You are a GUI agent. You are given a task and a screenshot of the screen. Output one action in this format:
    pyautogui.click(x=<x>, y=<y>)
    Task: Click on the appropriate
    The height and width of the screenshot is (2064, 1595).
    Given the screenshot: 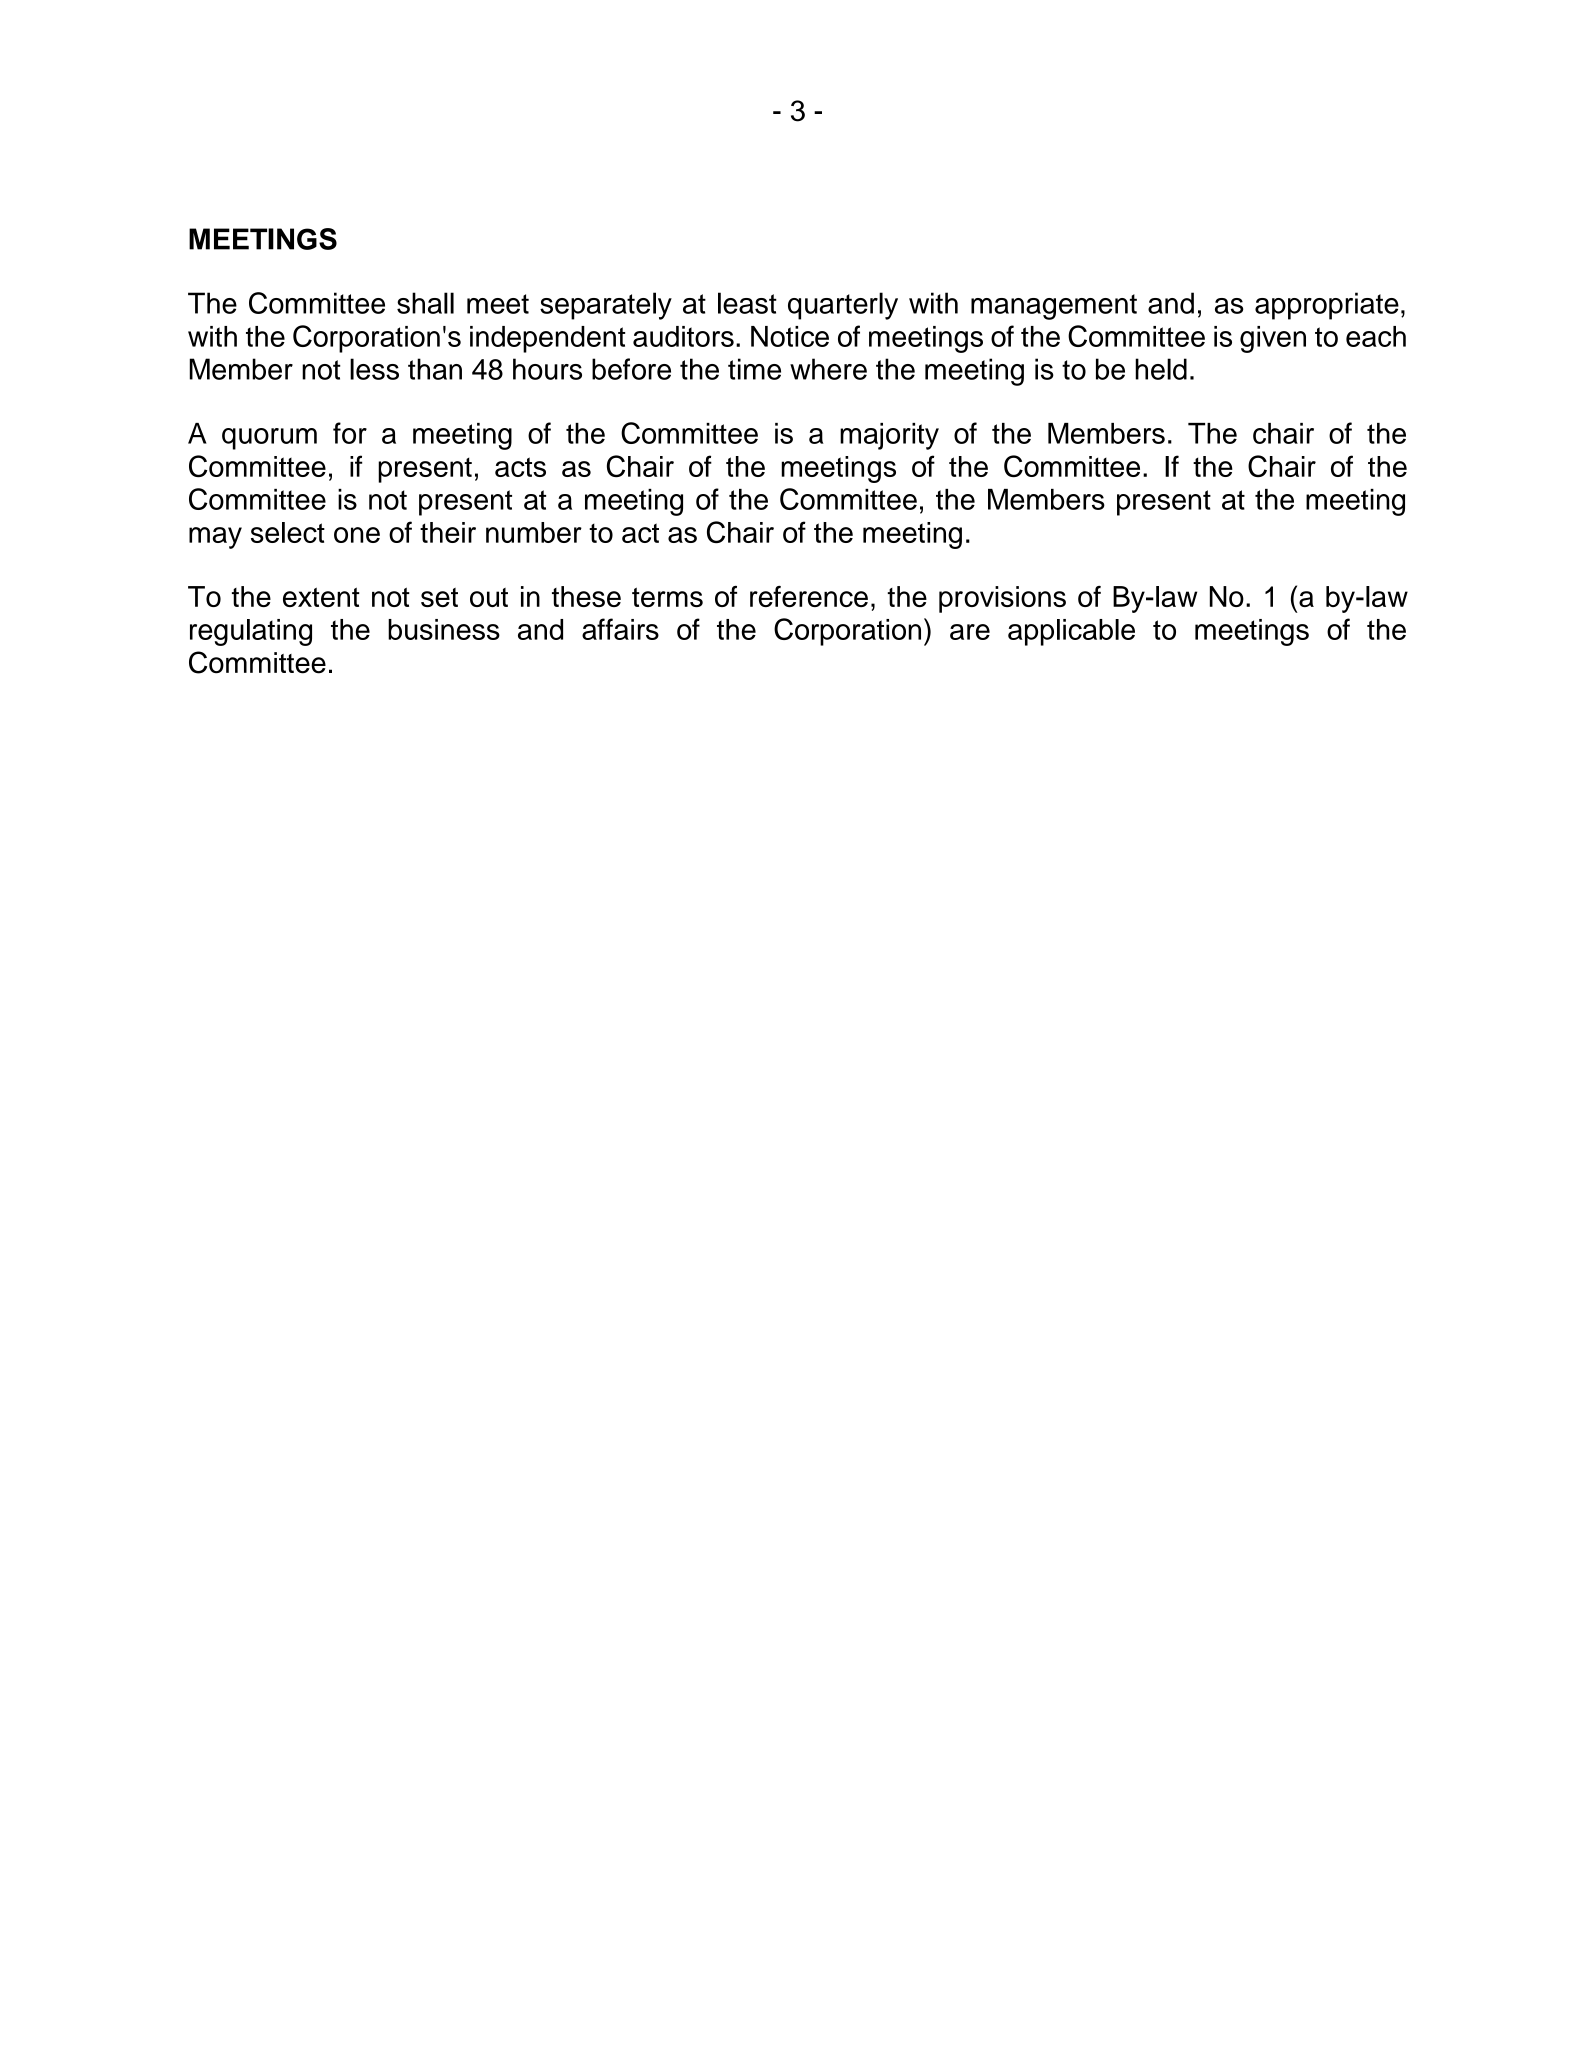 What is the action you would take?
    pyautogui.click(x=1327, y=306)
